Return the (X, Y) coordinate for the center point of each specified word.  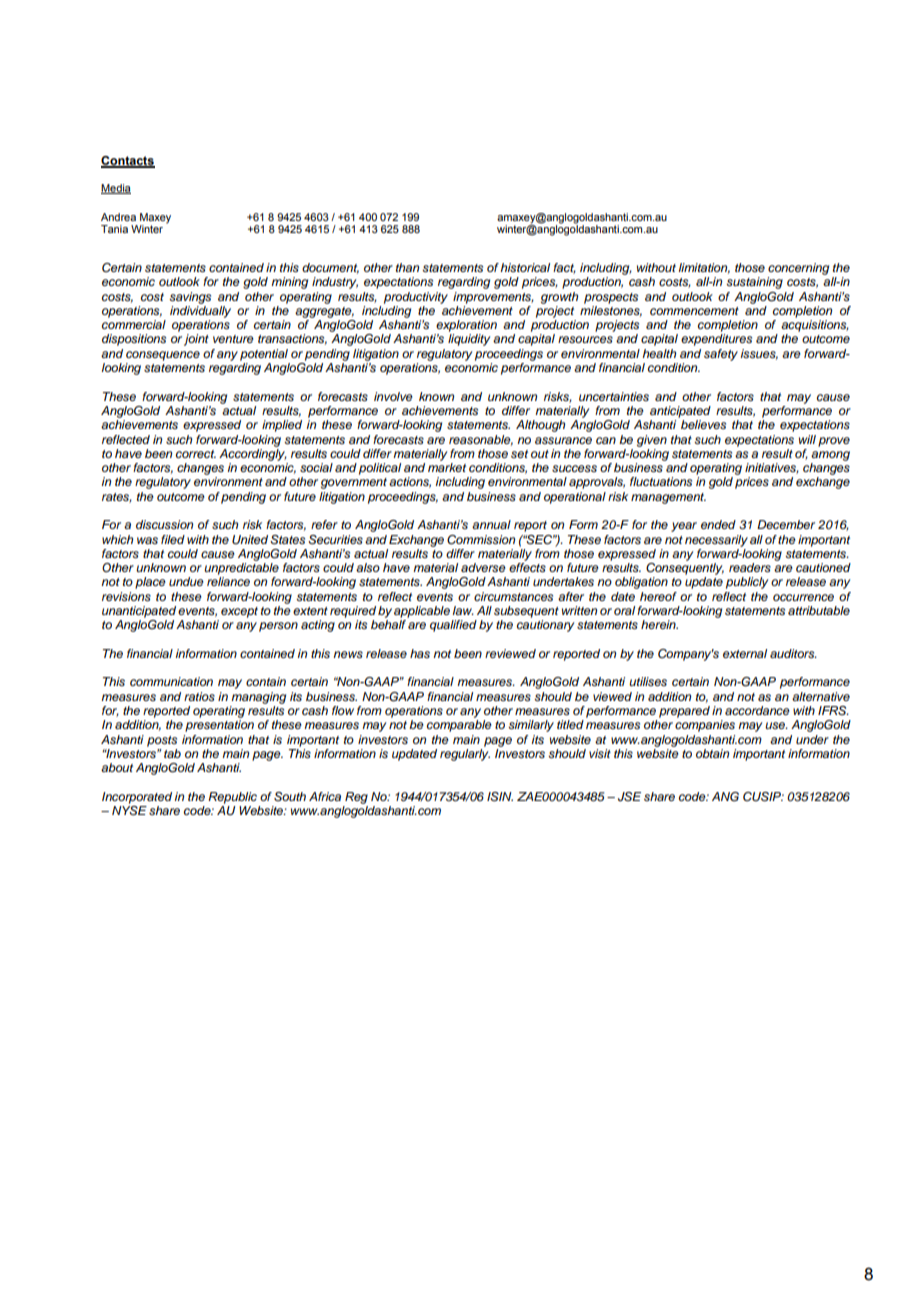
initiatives (772, 468)
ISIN (500, 797)
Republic (232, 798)
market (447, 467)
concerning (798, 269)
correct (196, 454)
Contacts (128, 161)
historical (525, 267)
